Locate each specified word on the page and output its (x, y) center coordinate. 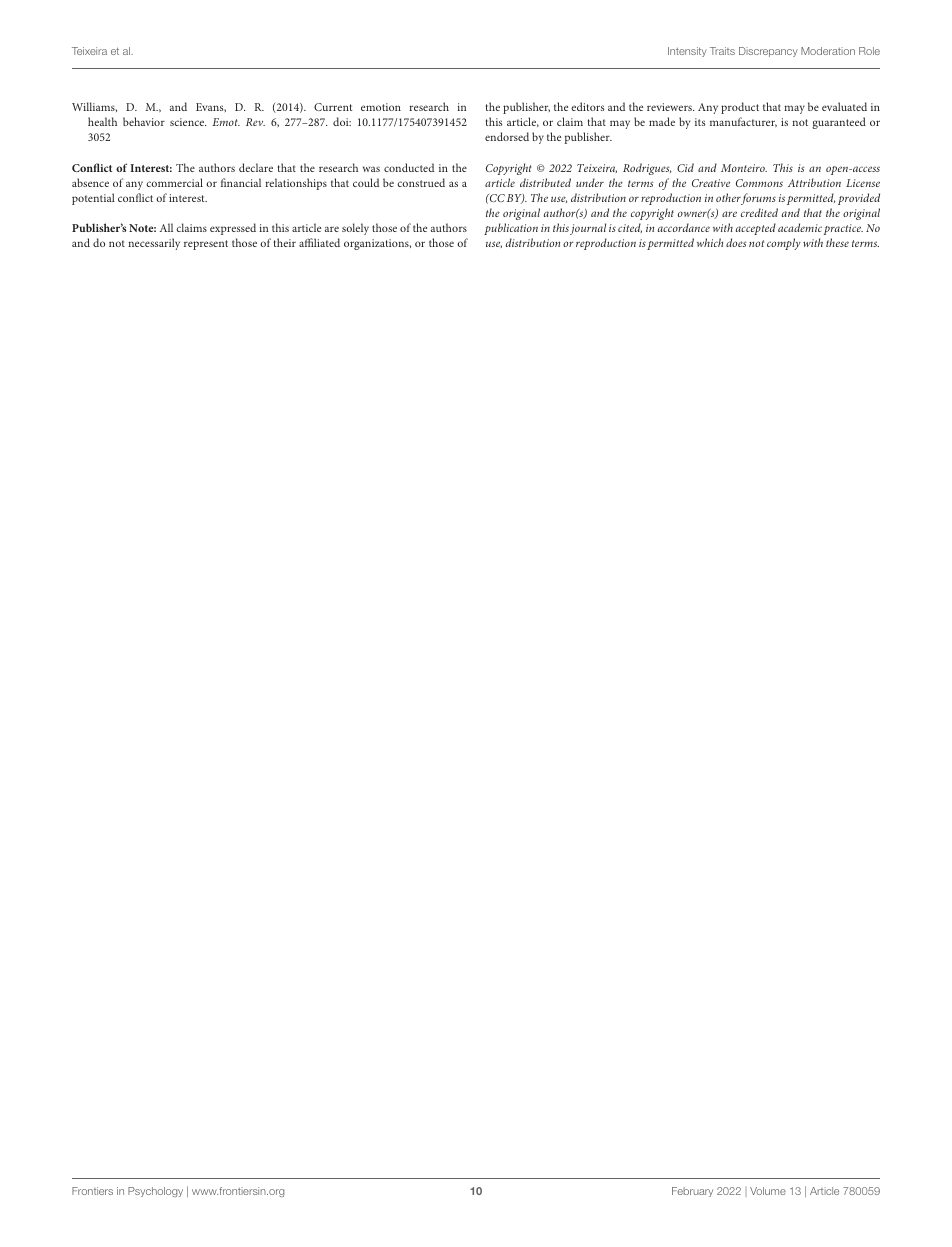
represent (206, 245)
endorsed (507, 136)
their (285, 242)
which (710, 242)
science (188, 122)
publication (511, 229)
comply (784, 244)
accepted (756, 229)
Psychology (155, 1192)
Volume (768, 1191)
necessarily (154, 244)
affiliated (319, 242)
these (837, 242)
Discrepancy (768, 52)
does (736, 242)
